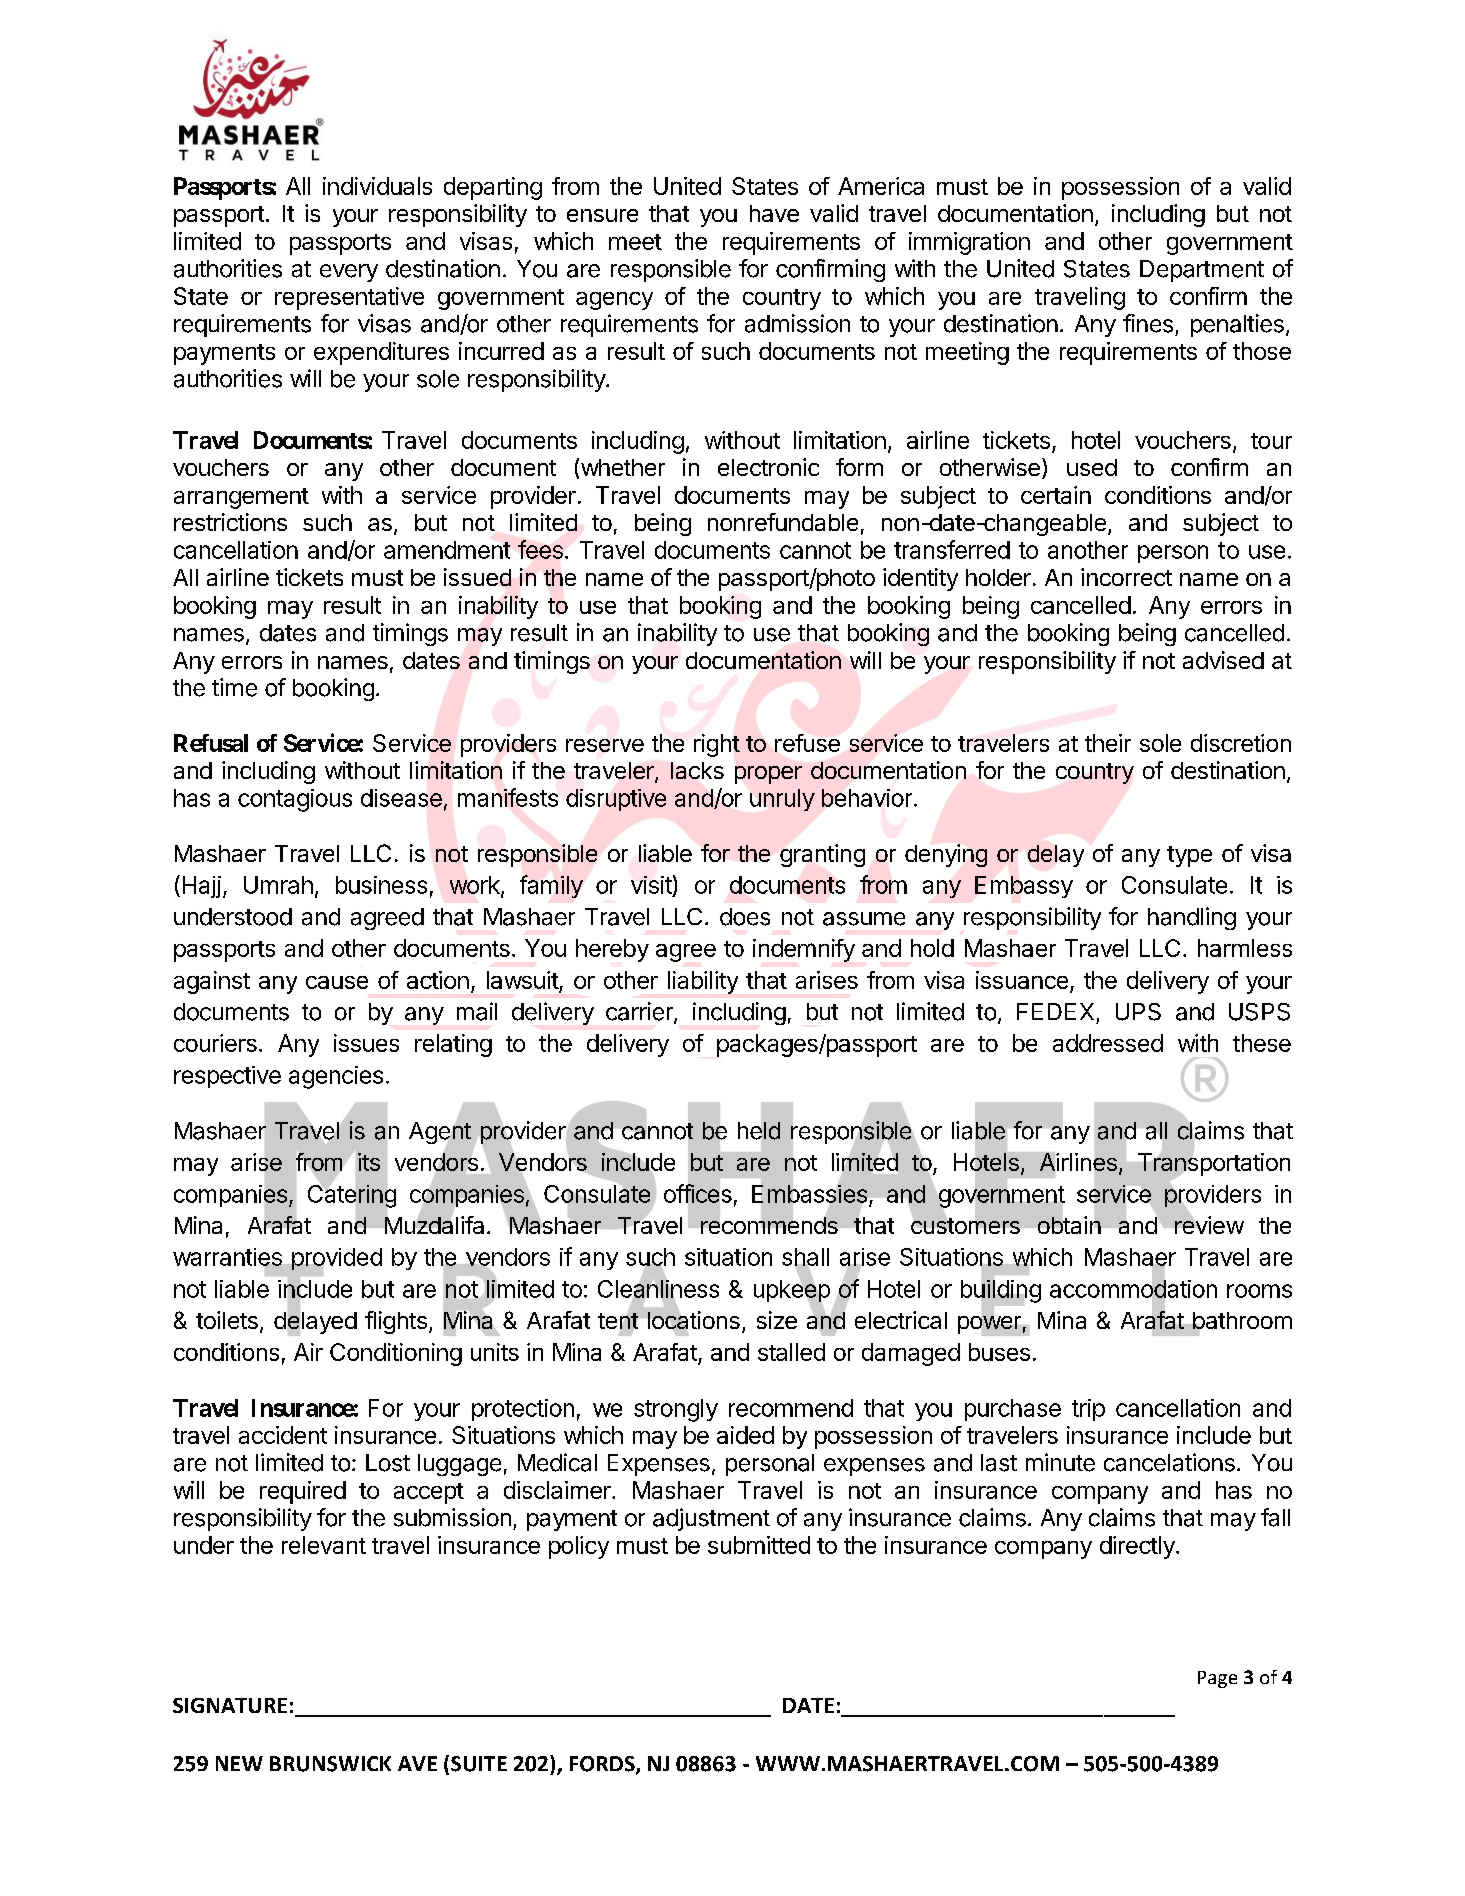 The height and width of the image is (1896, 1465). Describe the element at coordinates (1217, 1679) in the image. I see `Page` at that location.
